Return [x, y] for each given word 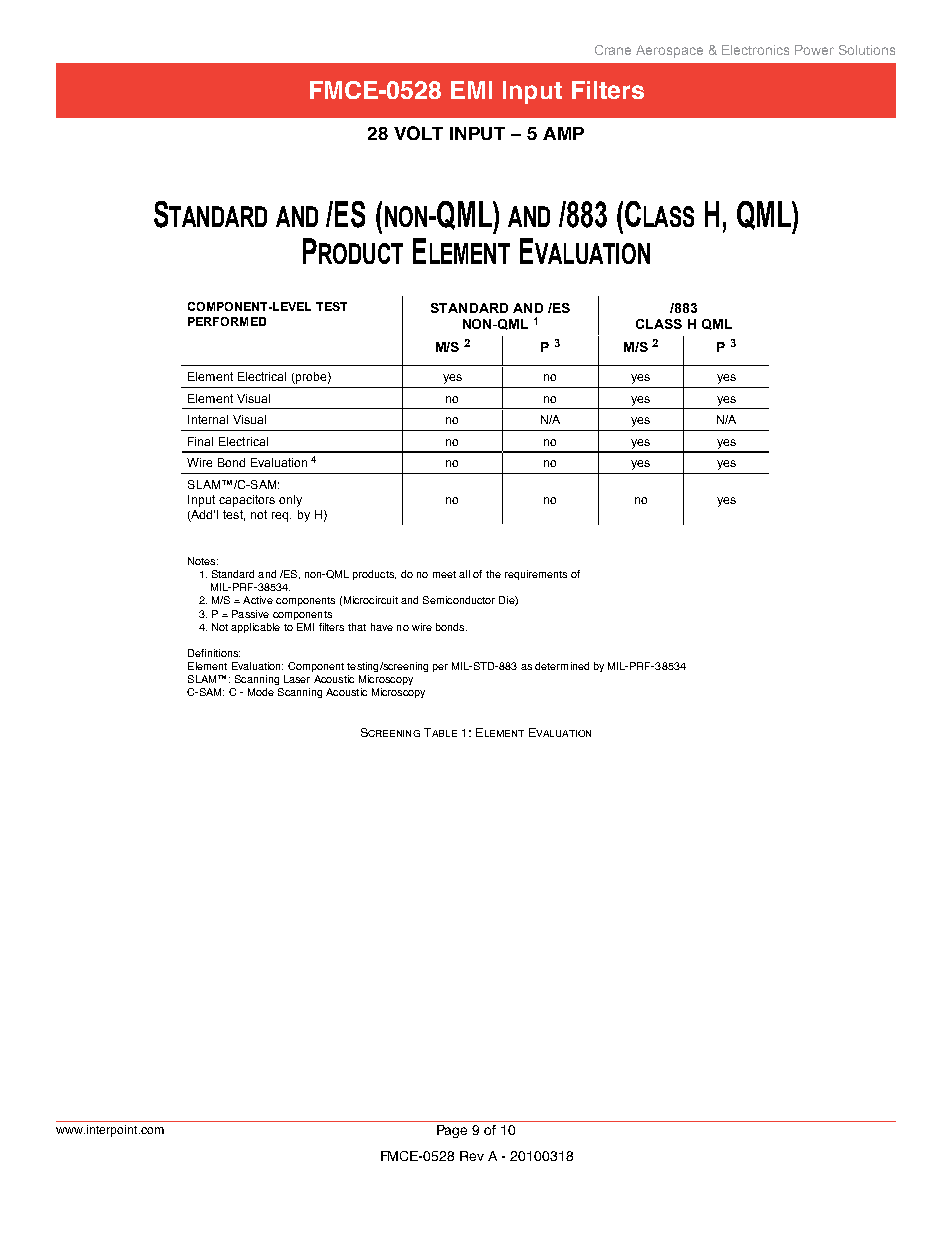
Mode [261, 692]
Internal [208, 419]
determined [562, 666]
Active [258, 600]
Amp [563, 133]
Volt [418, 133]
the [493, 574]
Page [452, 1131]
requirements [536, 575]
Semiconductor [459, 600]
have [382, 627]
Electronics [755, 50]
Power [814, 50]
